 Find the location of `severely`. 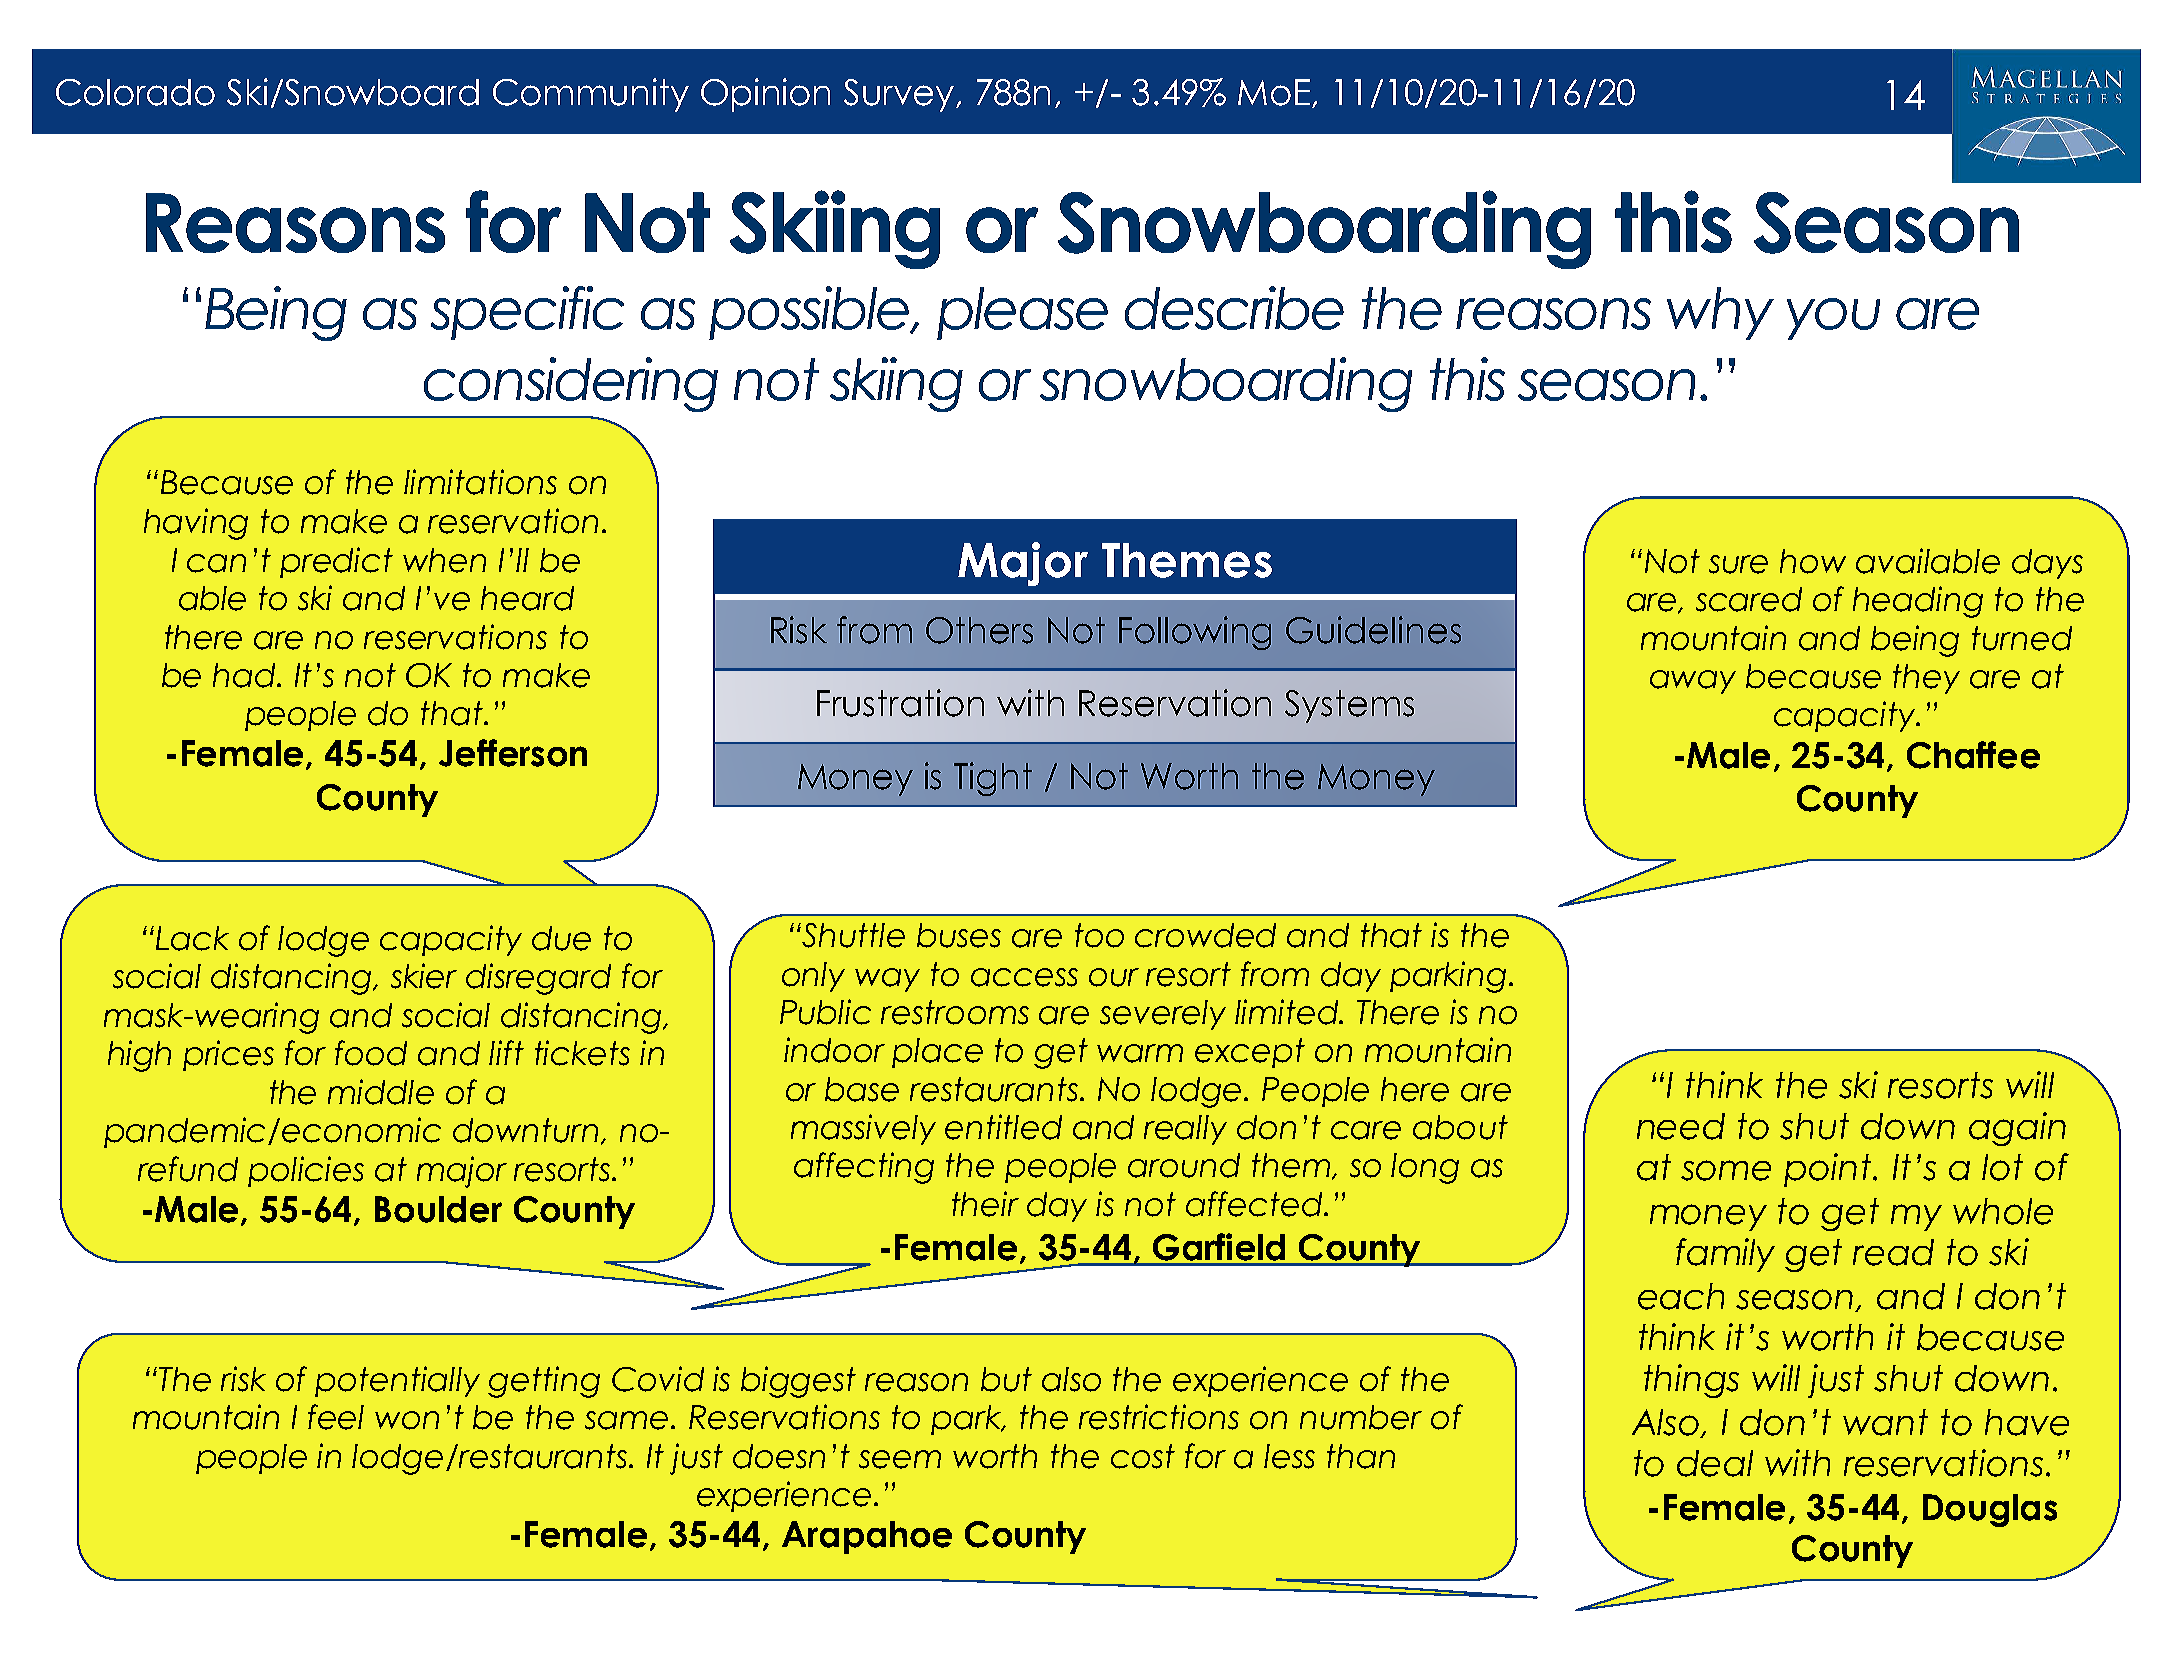

severely is located at coordinates (1163, 1015).
